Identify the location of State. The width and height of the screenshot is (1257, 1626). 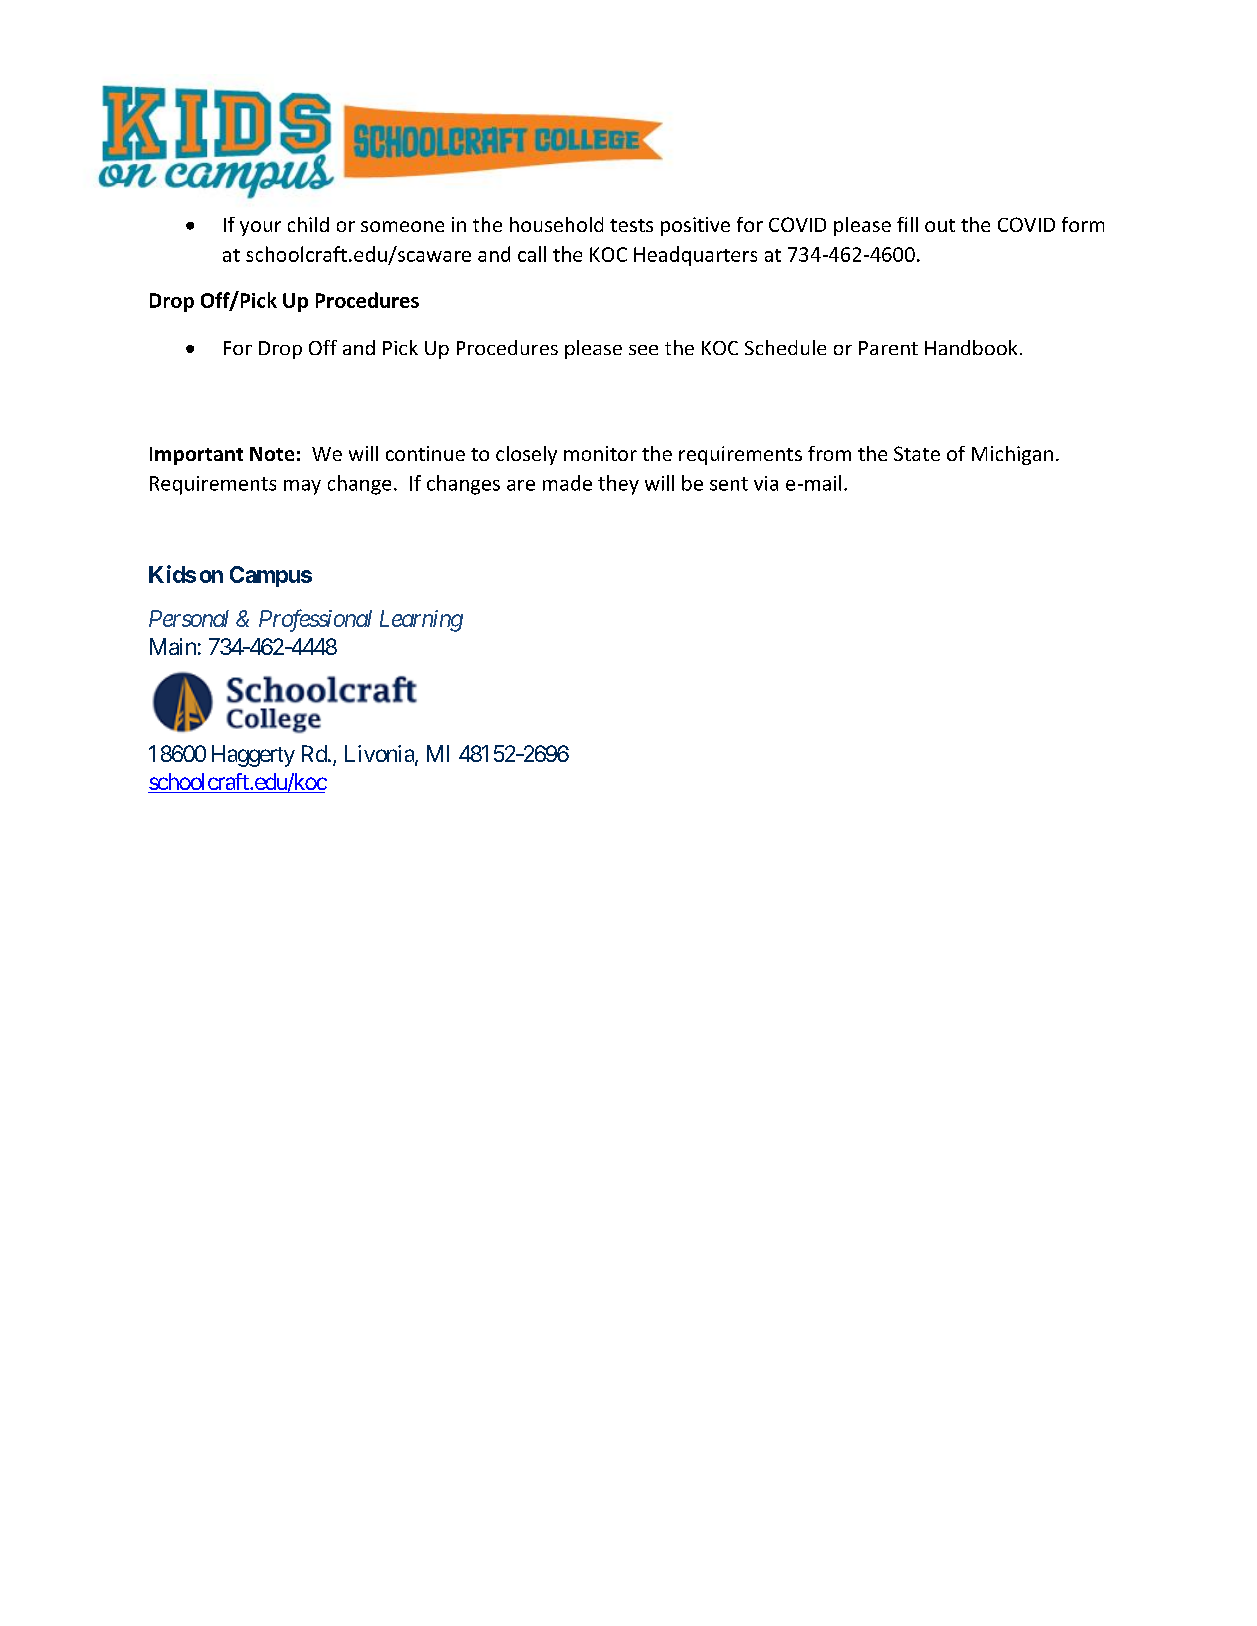
(917, 453).
